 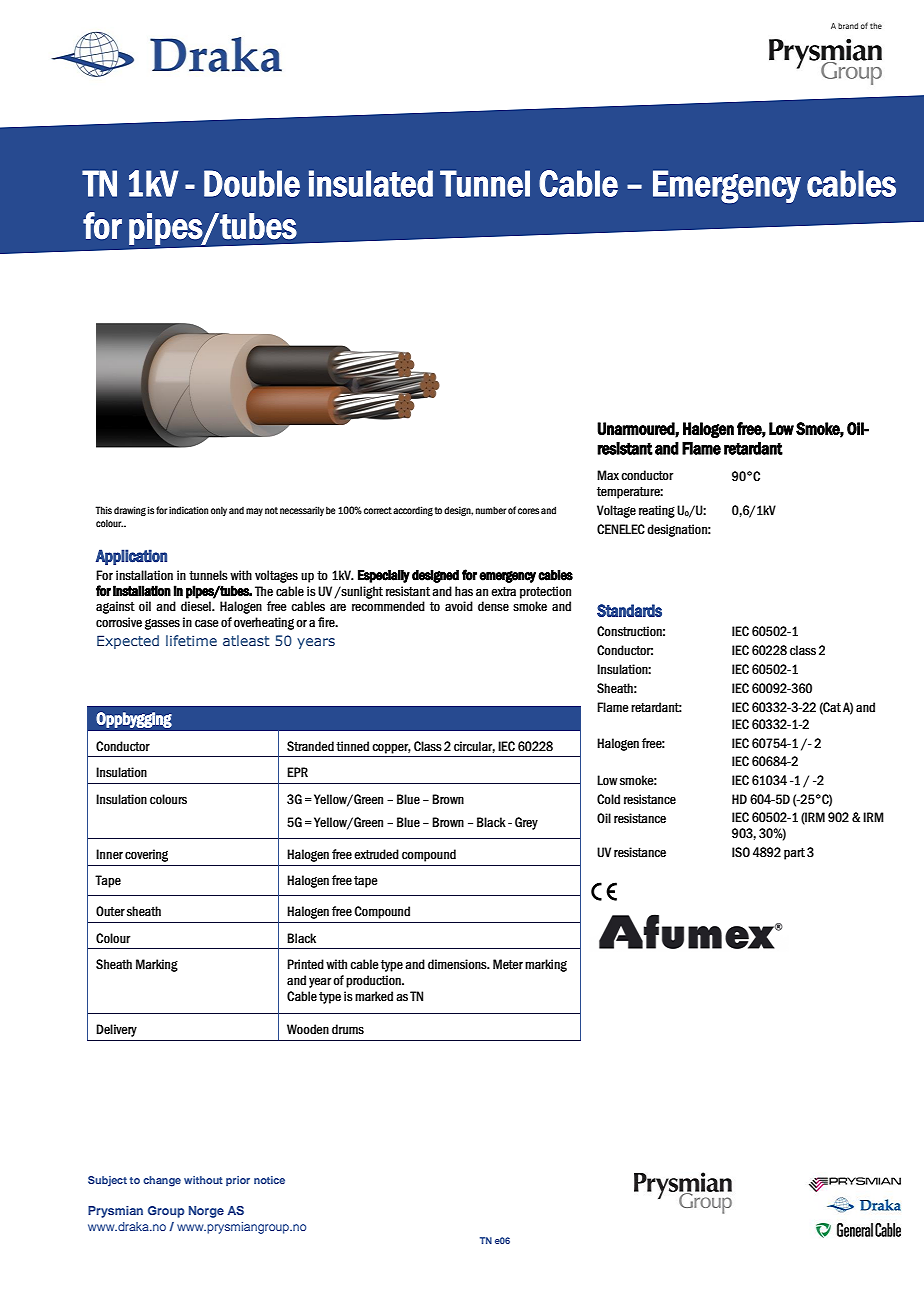 I want to click on indication, so click(x=188, y=510).
